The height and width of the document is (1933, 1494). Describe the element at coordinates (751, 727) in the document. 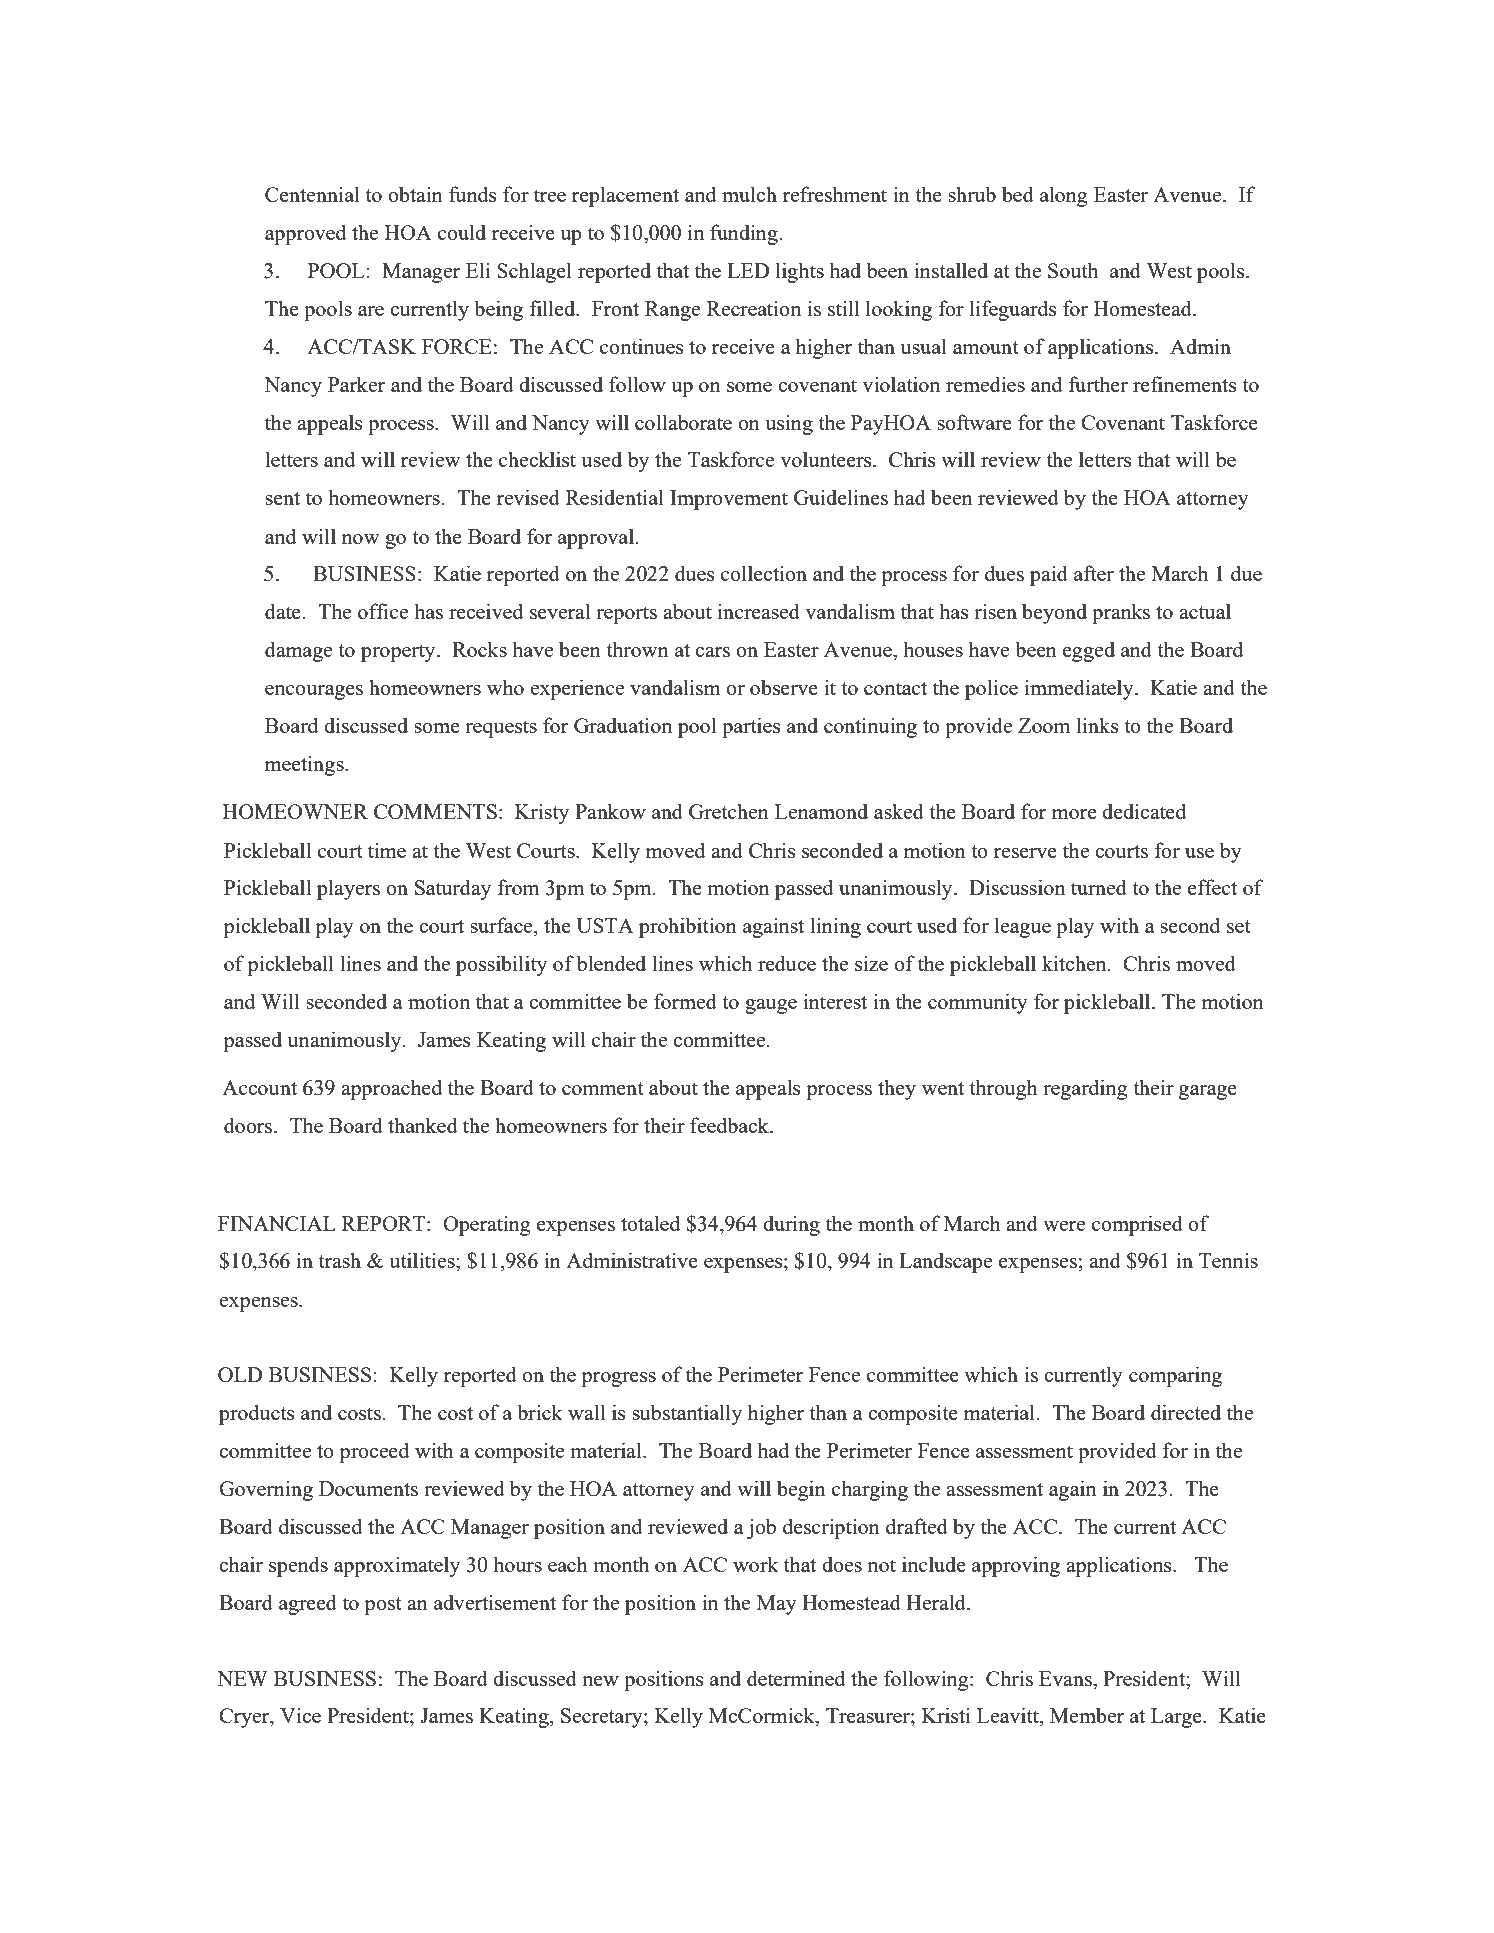

I see `parties` at that location.
